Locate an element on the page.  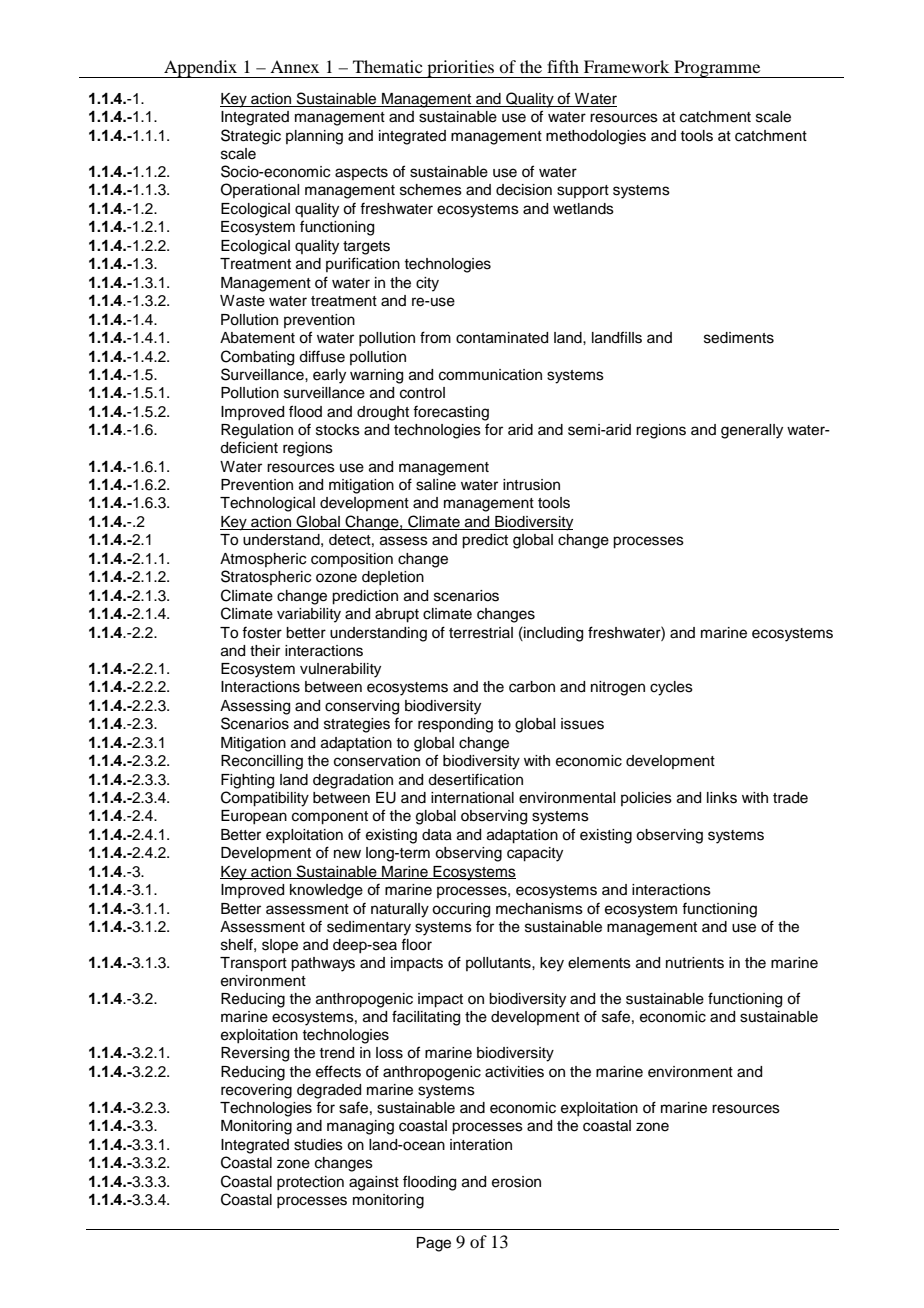
Programme is located at coordinates (717, 69).
